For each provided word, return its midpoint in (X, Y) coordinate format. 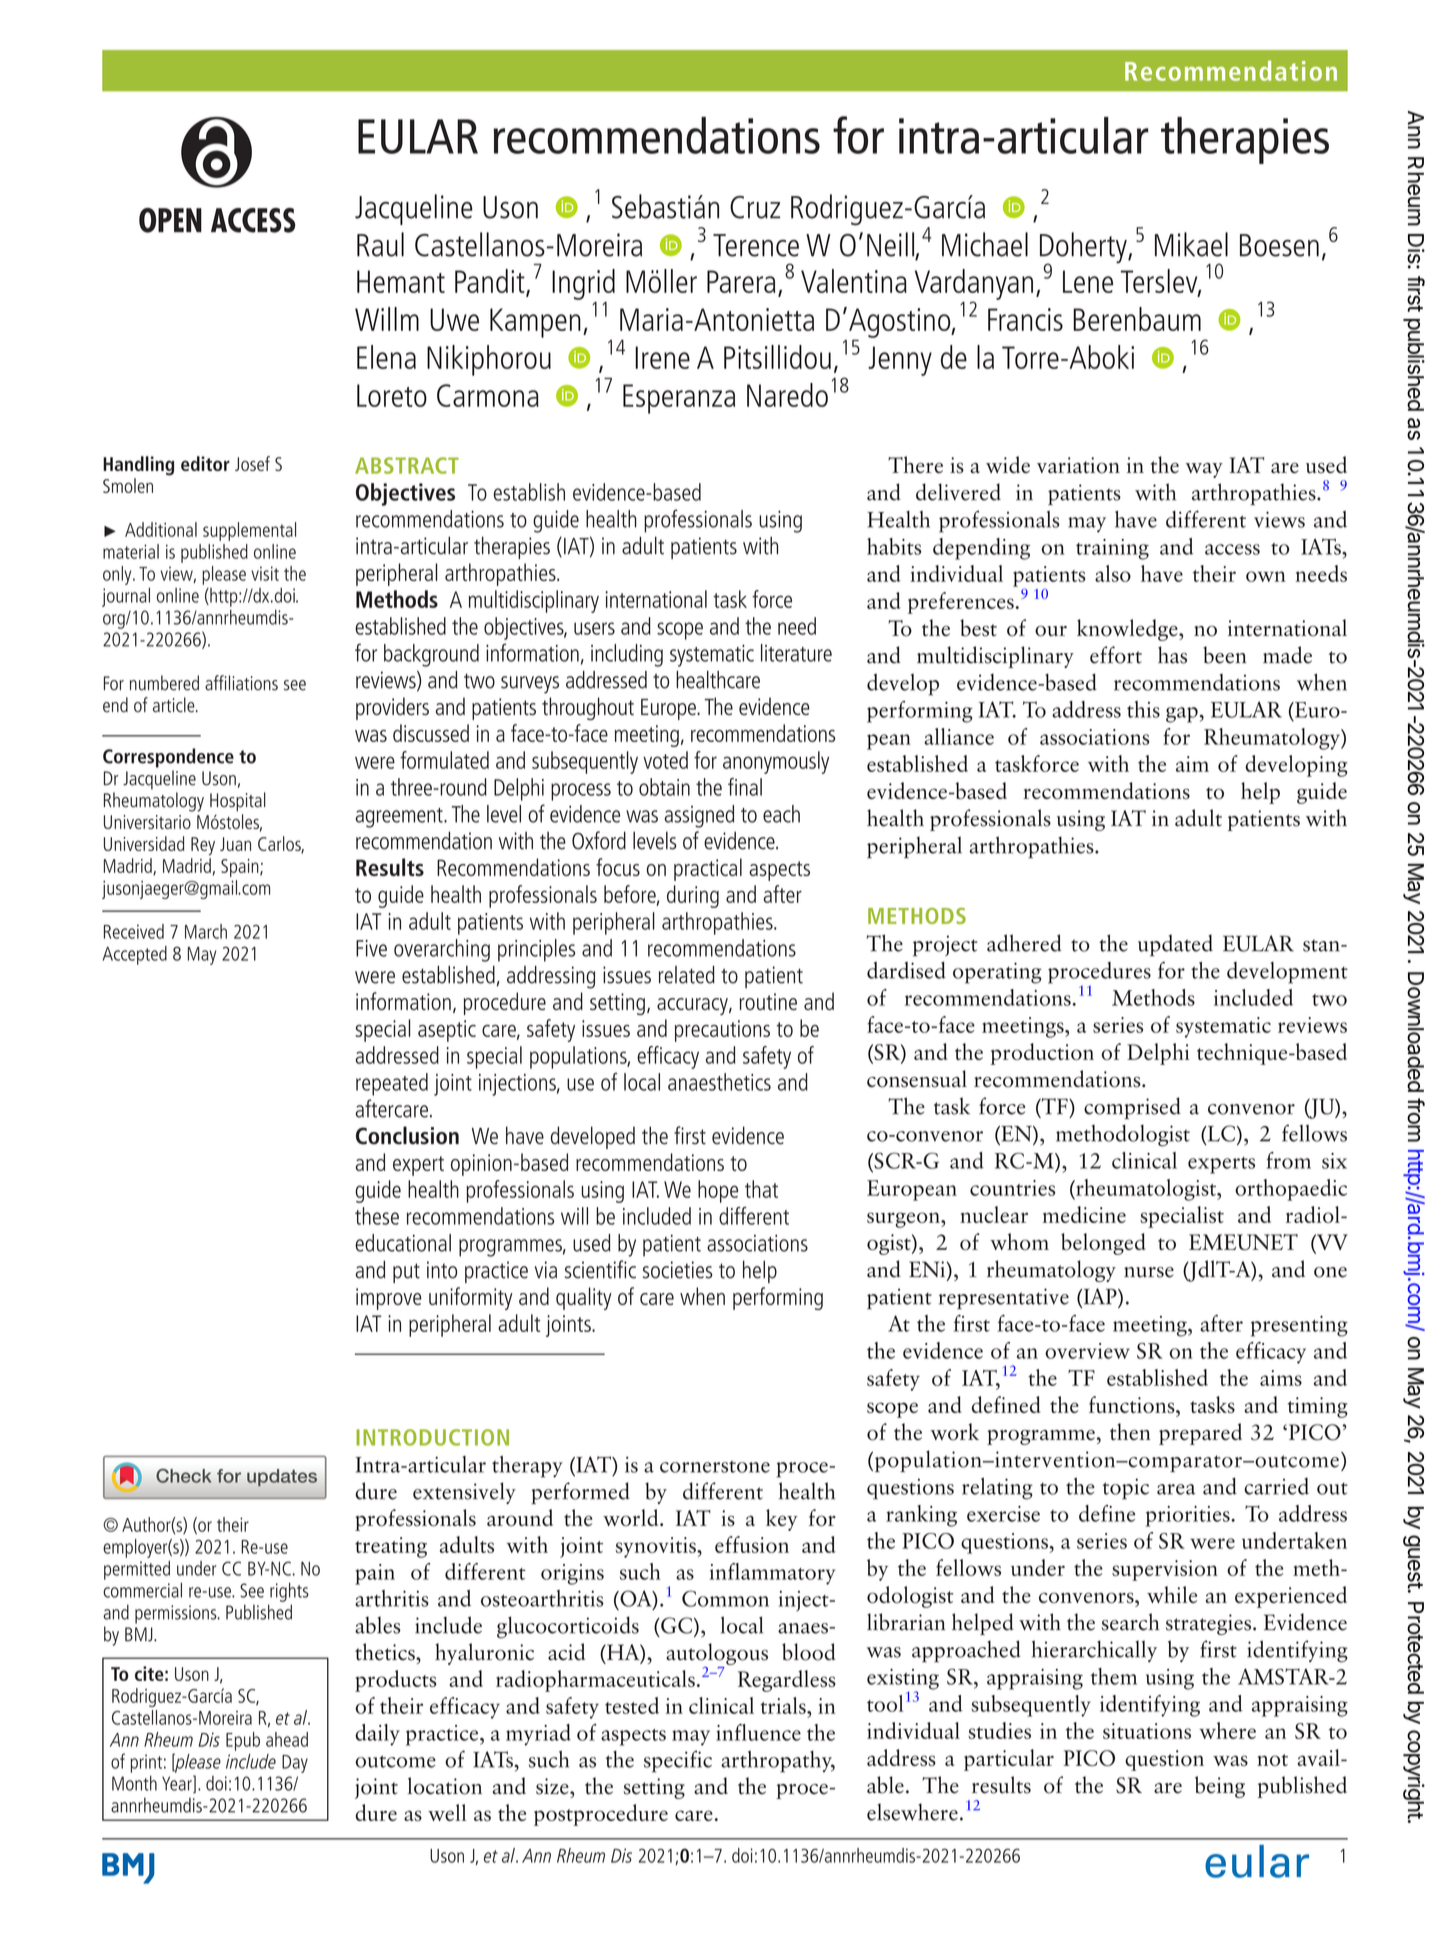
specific (678, 1761)
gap (1182, 715)
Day (295, 1764)
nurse (1149, 1272)
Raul (380, 244)
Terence (756, 245)
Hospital (238, 802)
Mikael (1191, 244)
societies (678, 1270)
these (377, 1216)
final (745, 787)
